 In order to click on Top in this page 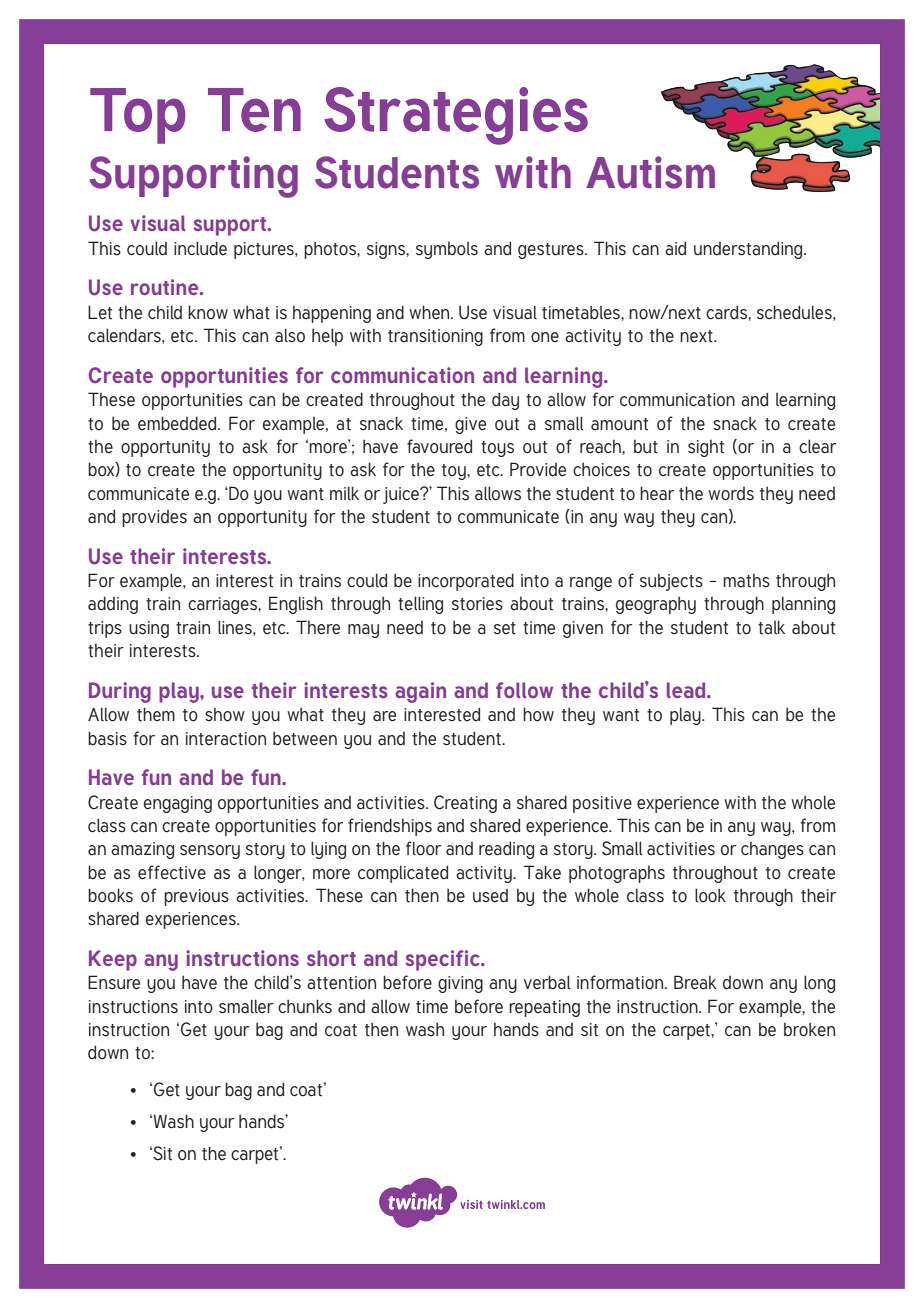, I will do `click(137, 116)`.
